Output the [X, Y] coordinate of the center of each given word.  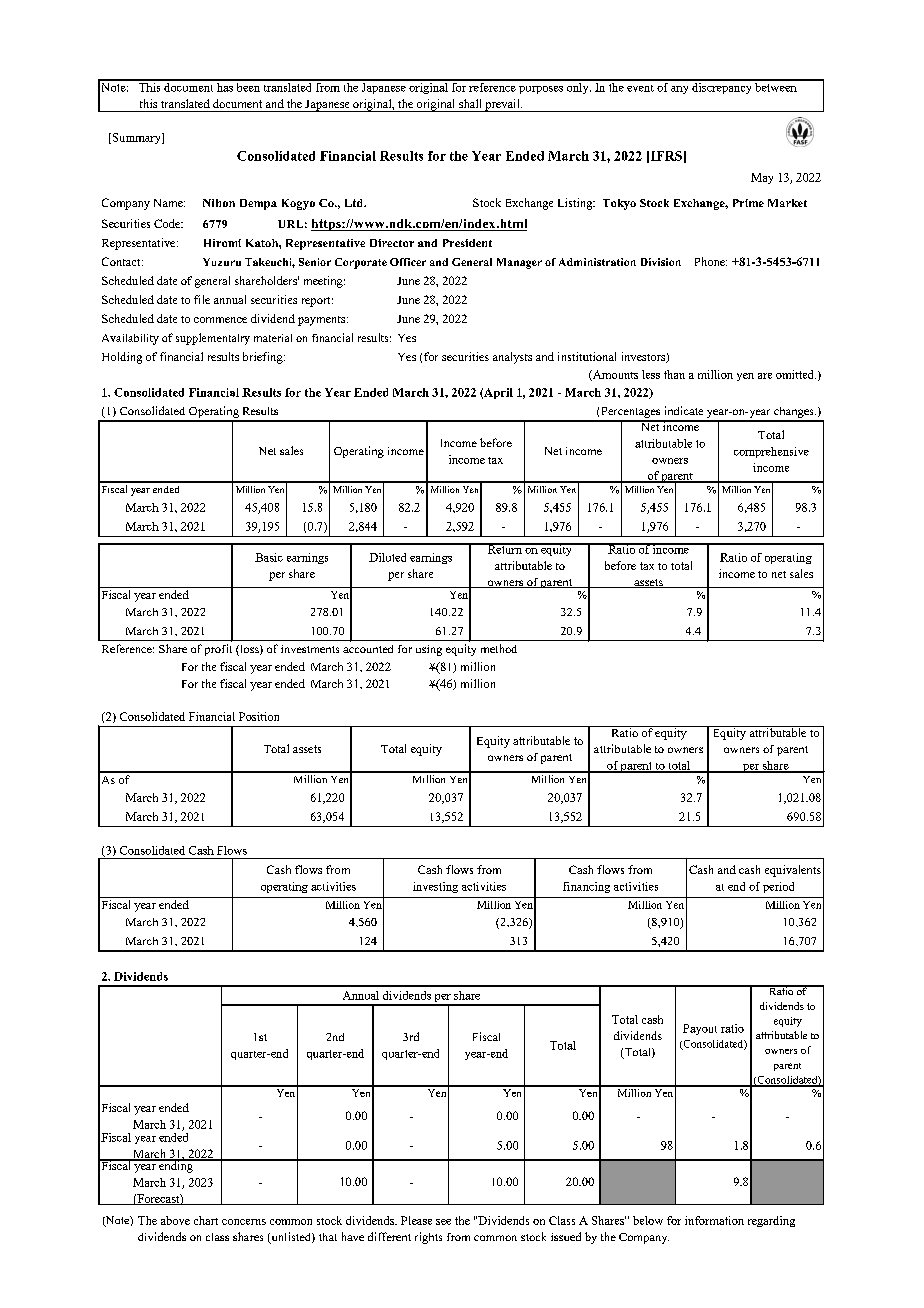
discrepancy [722, 87]
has [225, 86]
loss [249, 650]
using [429, 650]
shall [470, 103]
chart [206, 1220]
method [499, 648]
